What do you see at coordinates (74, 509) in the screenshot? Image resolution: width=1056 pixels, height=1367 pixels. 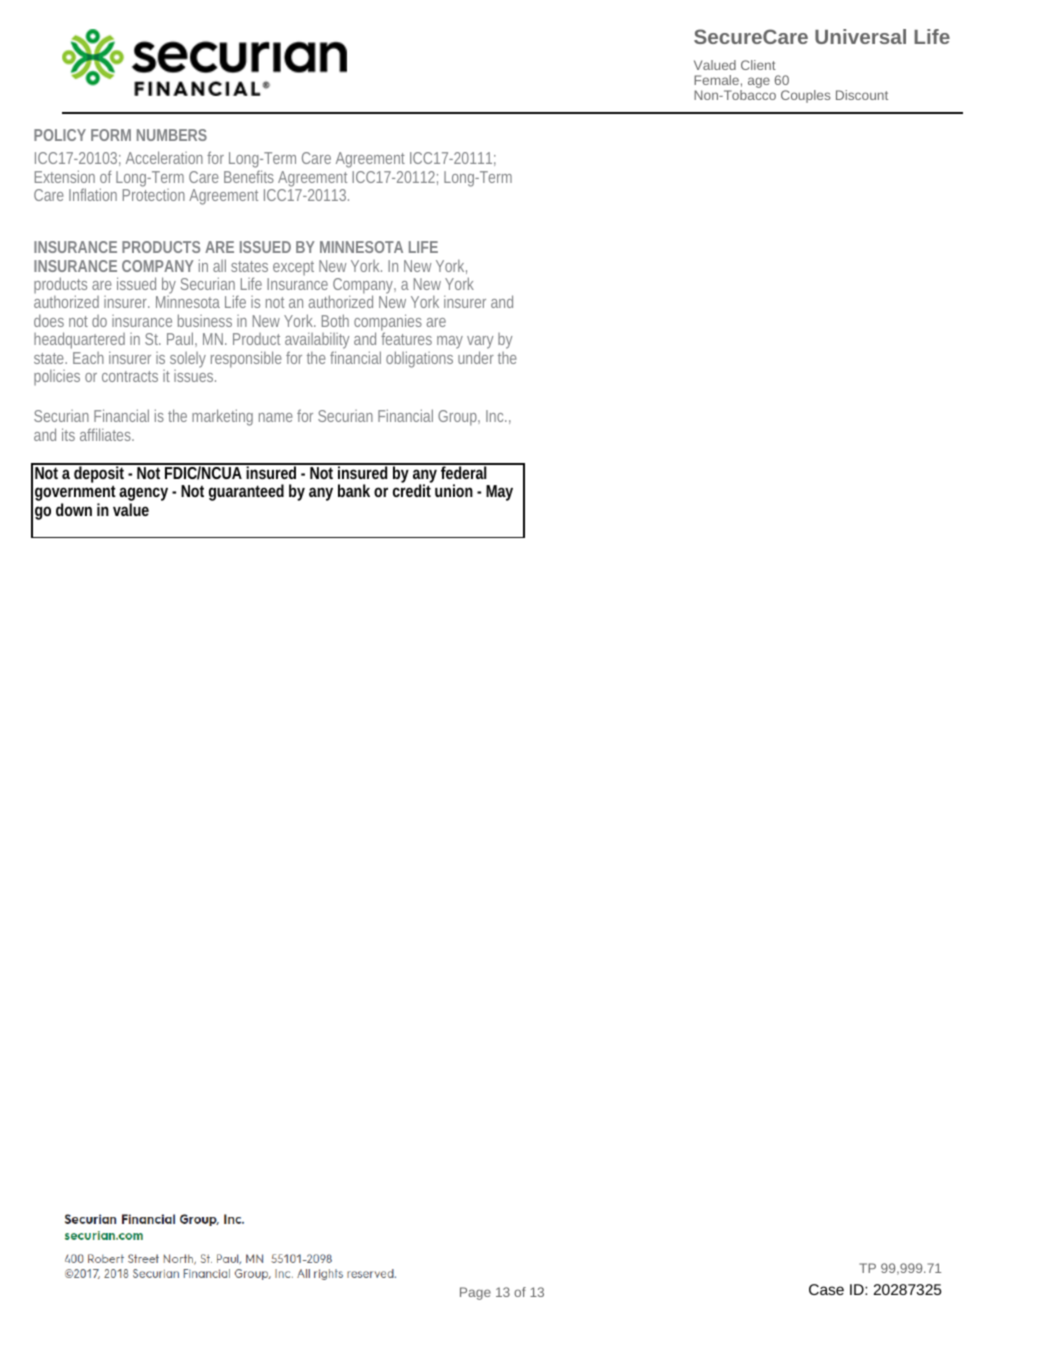 I see `down` at bounding box center [74, 509].
